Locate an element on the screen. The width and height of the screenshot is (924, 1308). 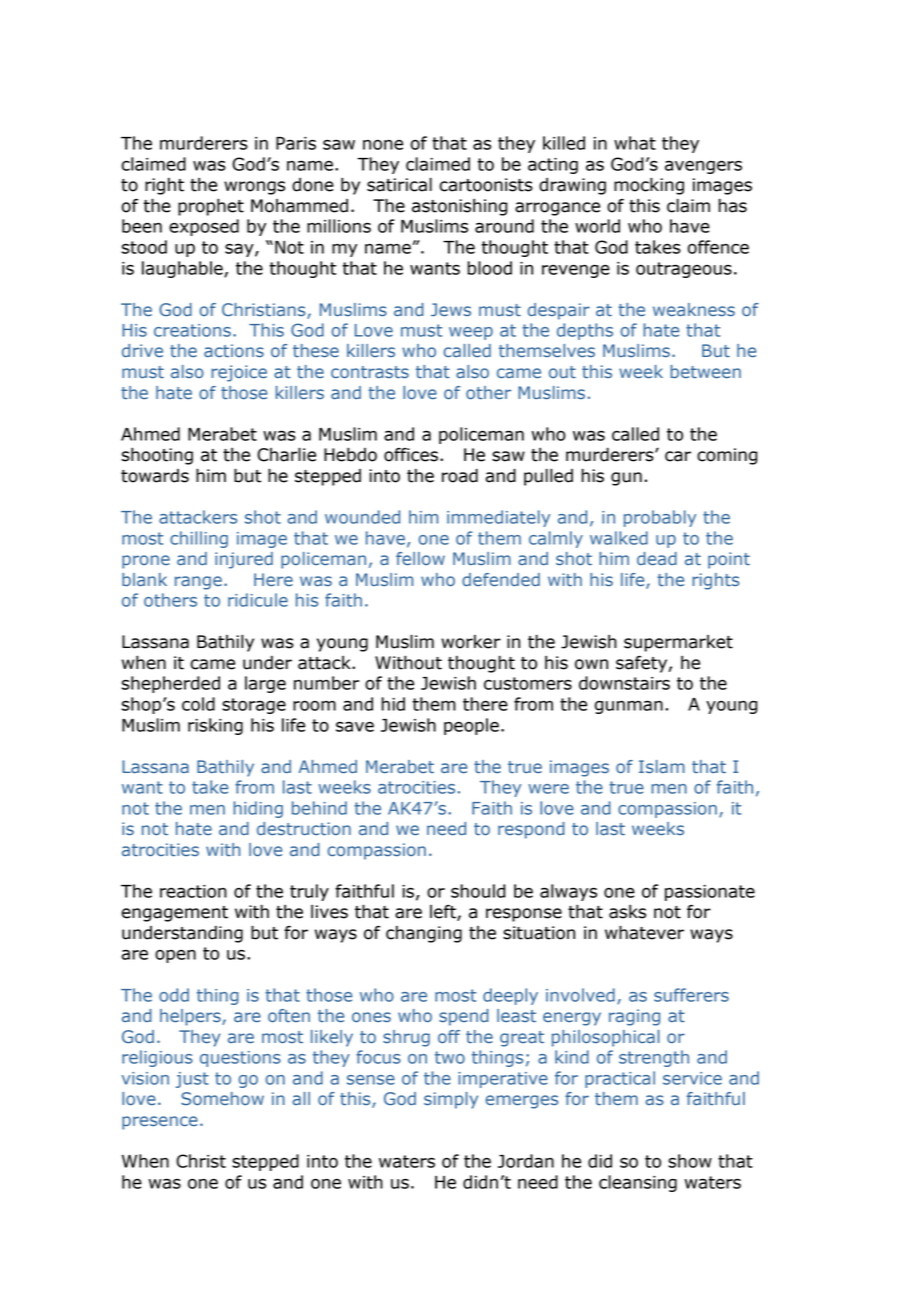
satirical is located at coordinates (399, 184).
